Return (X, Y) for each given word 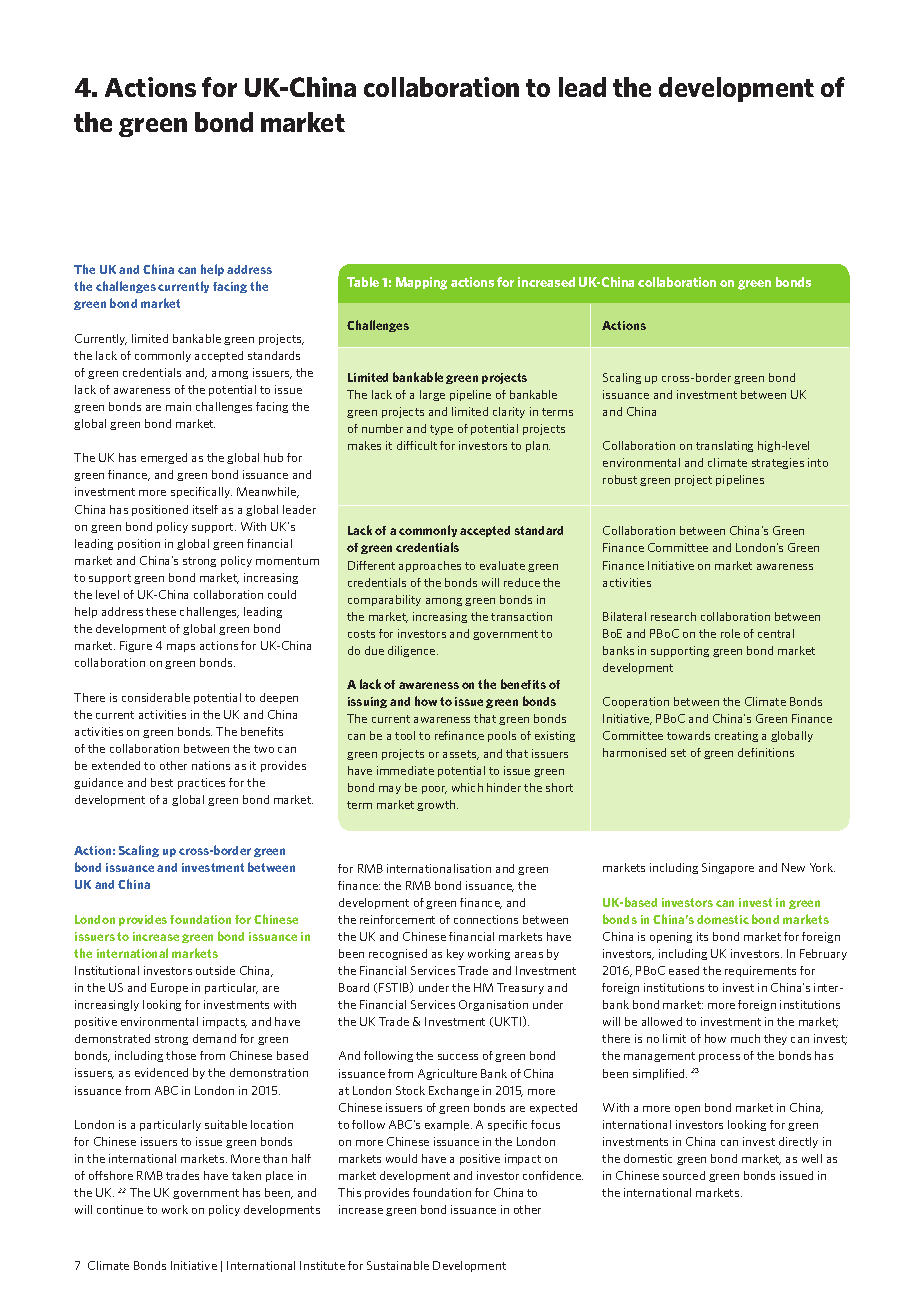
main (178, 406)
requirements (760, 971)
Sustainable (398, 1265)
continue (120, 1209)
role (730, 633)
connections (486, 919)
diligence (413, 651)
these (161, 611)
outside (215, 970)
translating (724, 446)
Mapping (421, 283)
